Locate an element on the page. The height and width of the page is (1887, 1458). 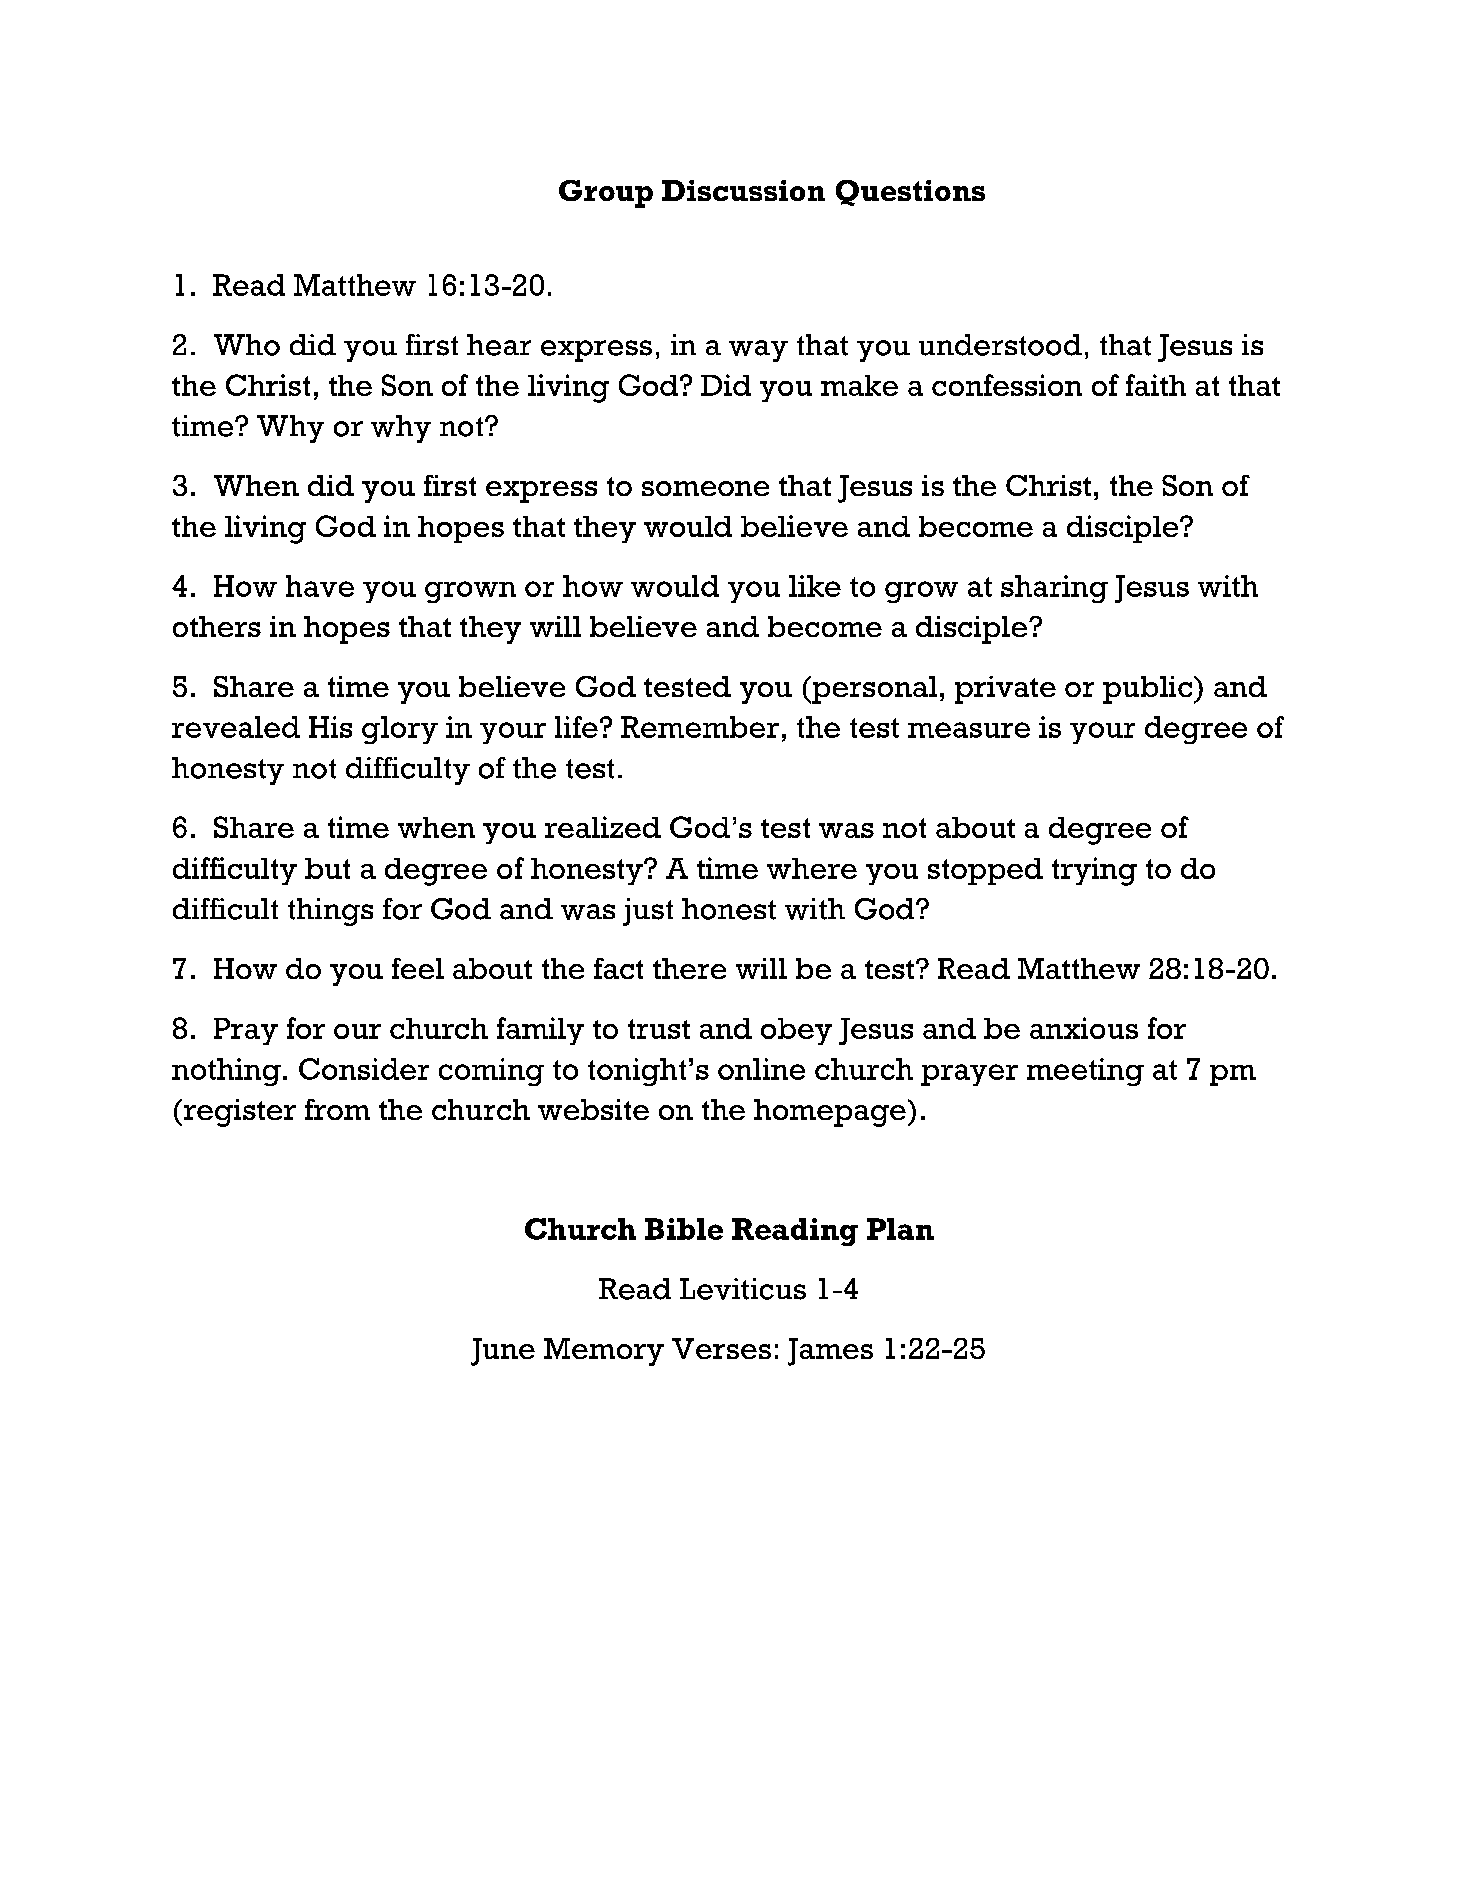
His is located at coordinates (330, 727).
